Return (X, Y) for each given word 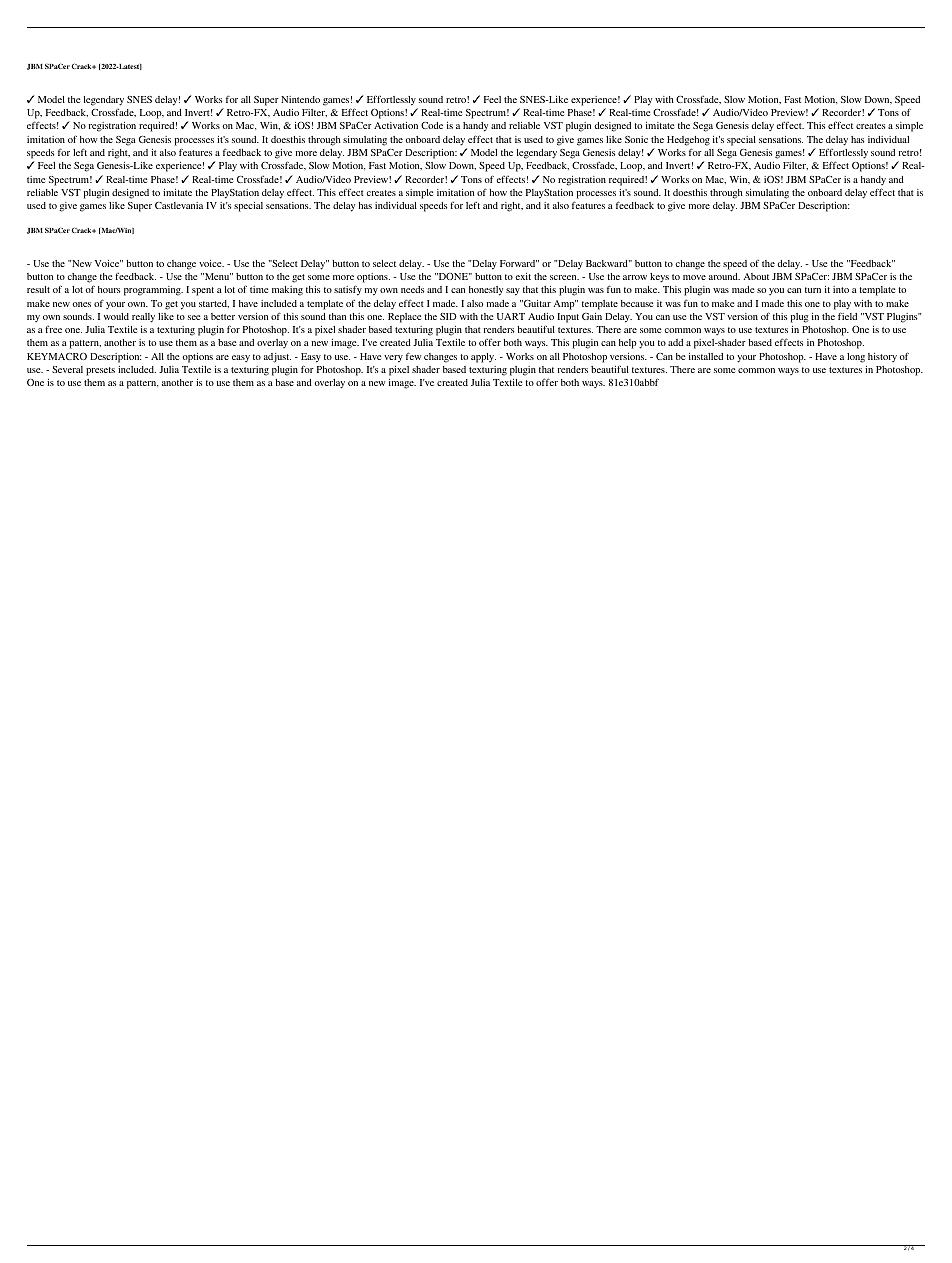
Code (432, 125)
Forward (518, 263)
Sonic (636, 139)
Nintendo (300, 99)
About (756, 276)
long (856, 358)
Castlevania (179, 205)
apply (483, 358)
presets (100, 371)
